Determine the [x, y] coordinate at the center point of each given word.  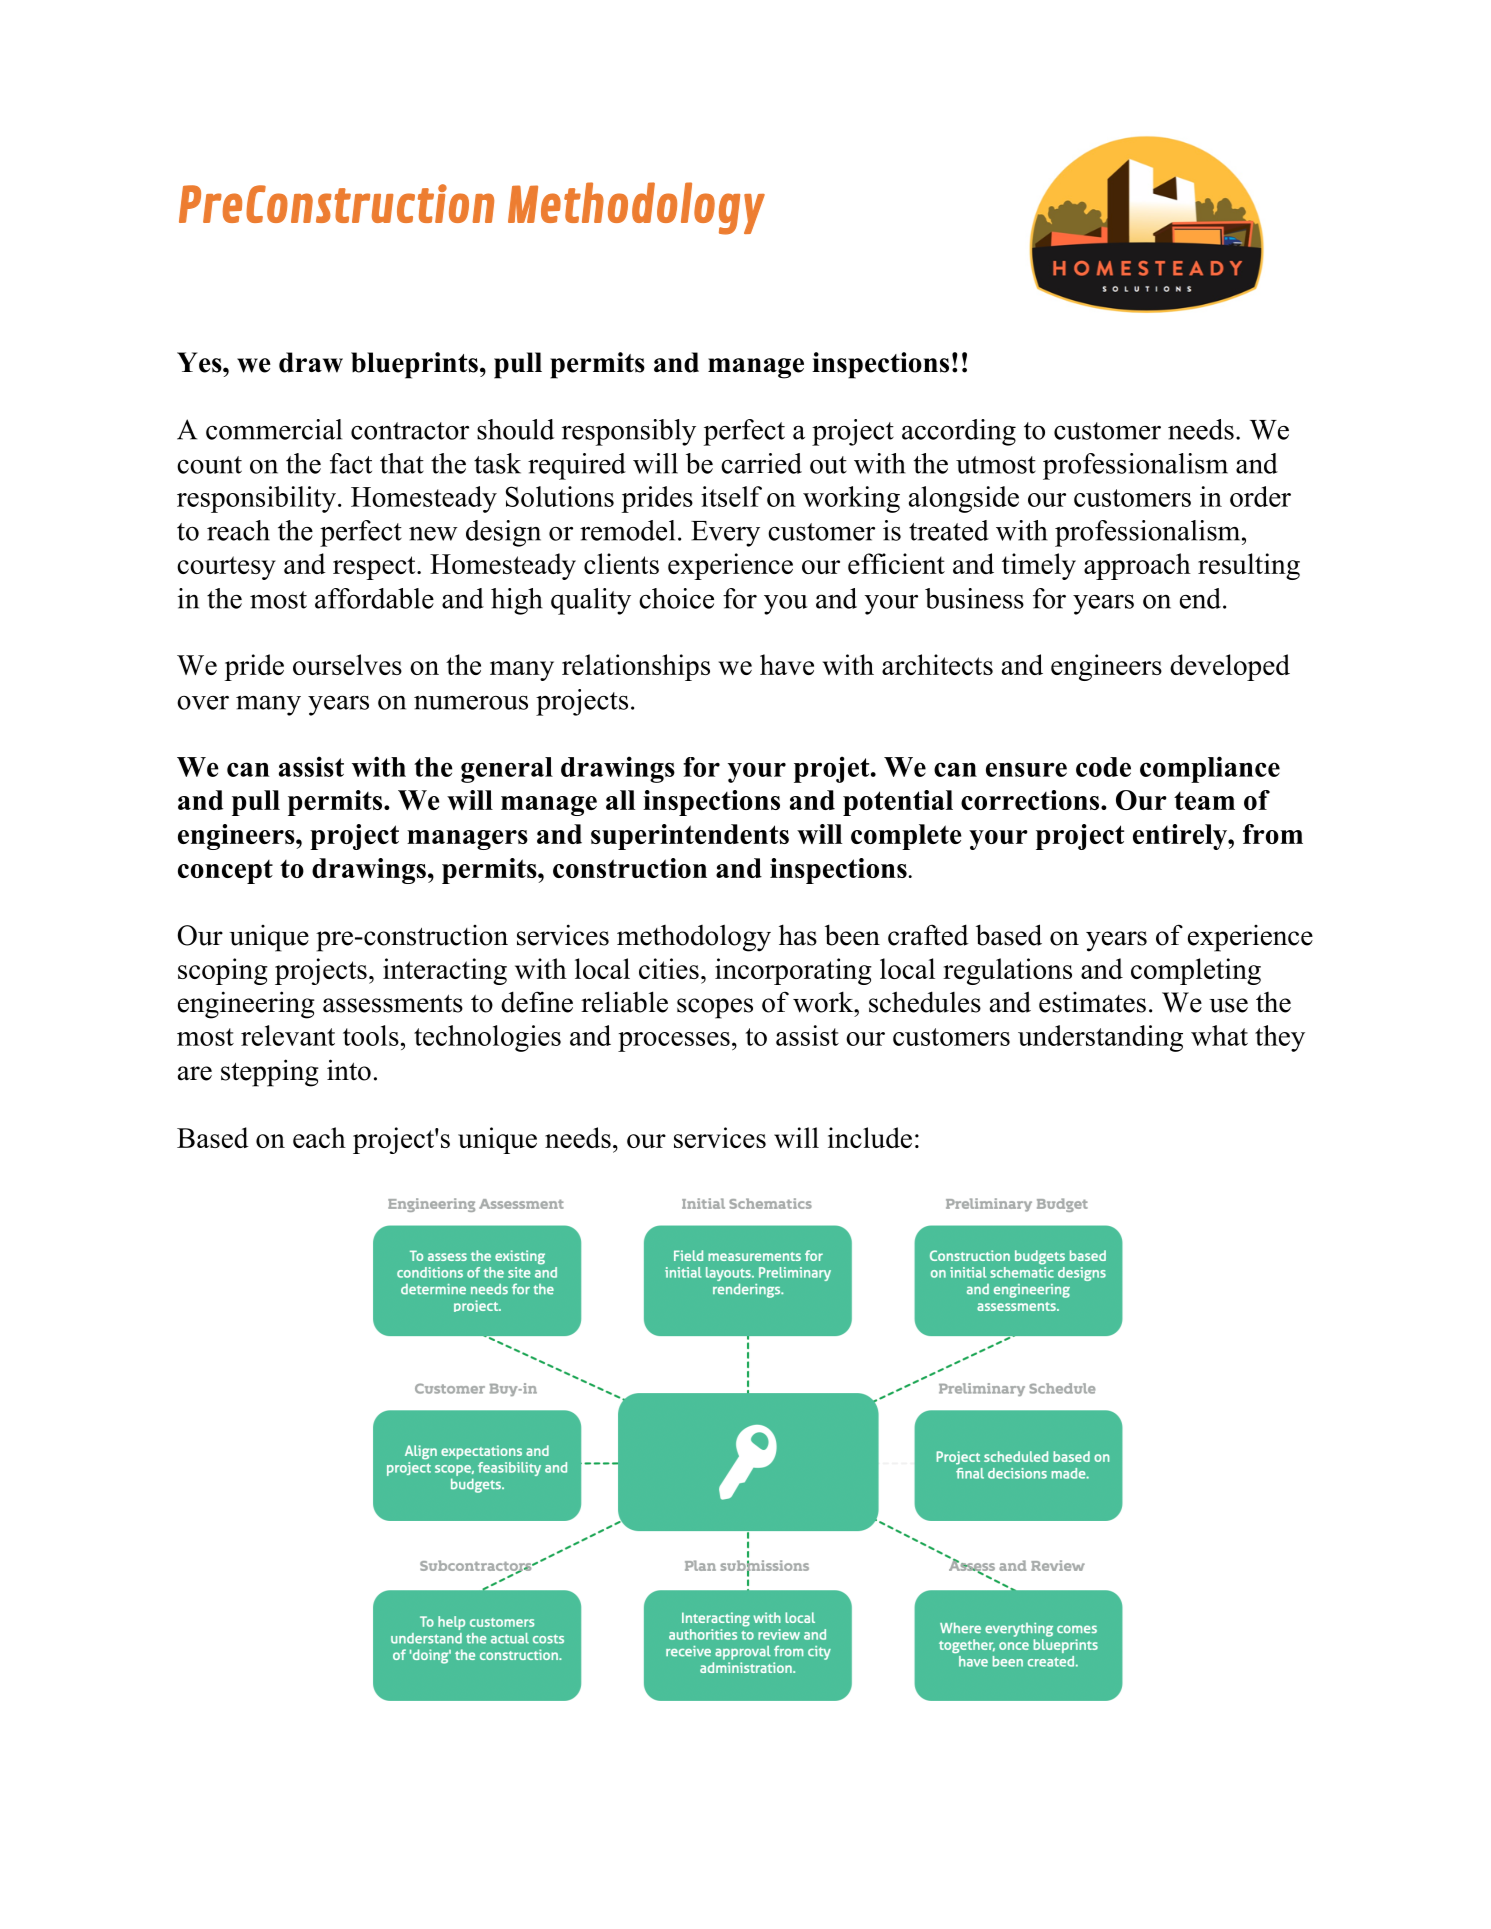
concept [225, 872]
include [870, 1137]
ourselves [347, 664]
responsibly [629, 432]
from [1273, 834]
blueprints [414, 365]
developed [1230, 667]
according [959, 432]
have [787, 664]
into [349, 1070]
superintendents [690, 837]
